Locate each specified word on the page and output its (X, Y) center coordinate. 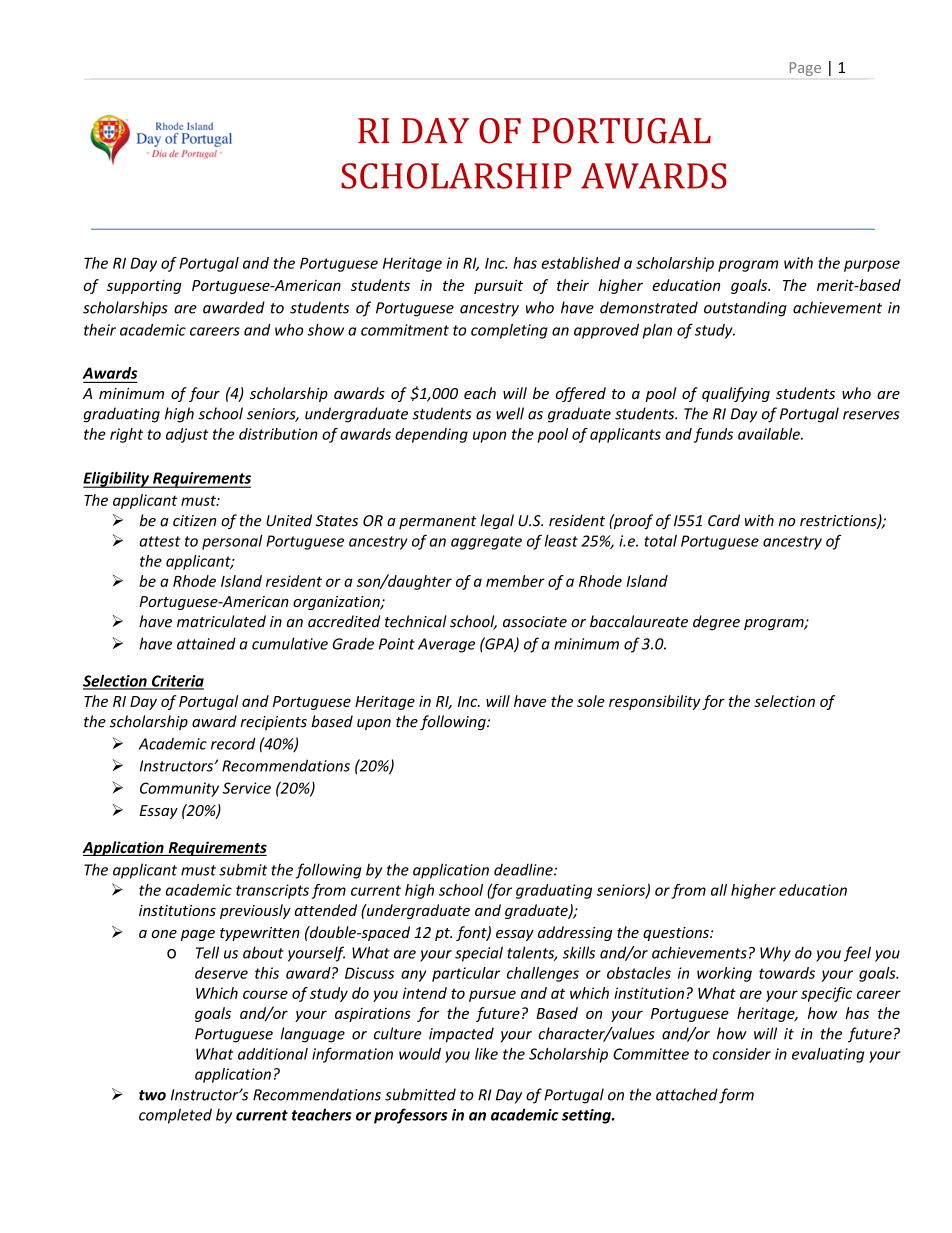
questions (677, 934)
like (486, 1054)
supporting (144, 286)
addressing (575, 933)
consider (742, 1054)
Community (179, 789)
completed (175, 1116)
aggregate (486, 543)
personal (232, 542)
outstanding (745, 309)
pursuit (498, 286)
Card (724, 520)
